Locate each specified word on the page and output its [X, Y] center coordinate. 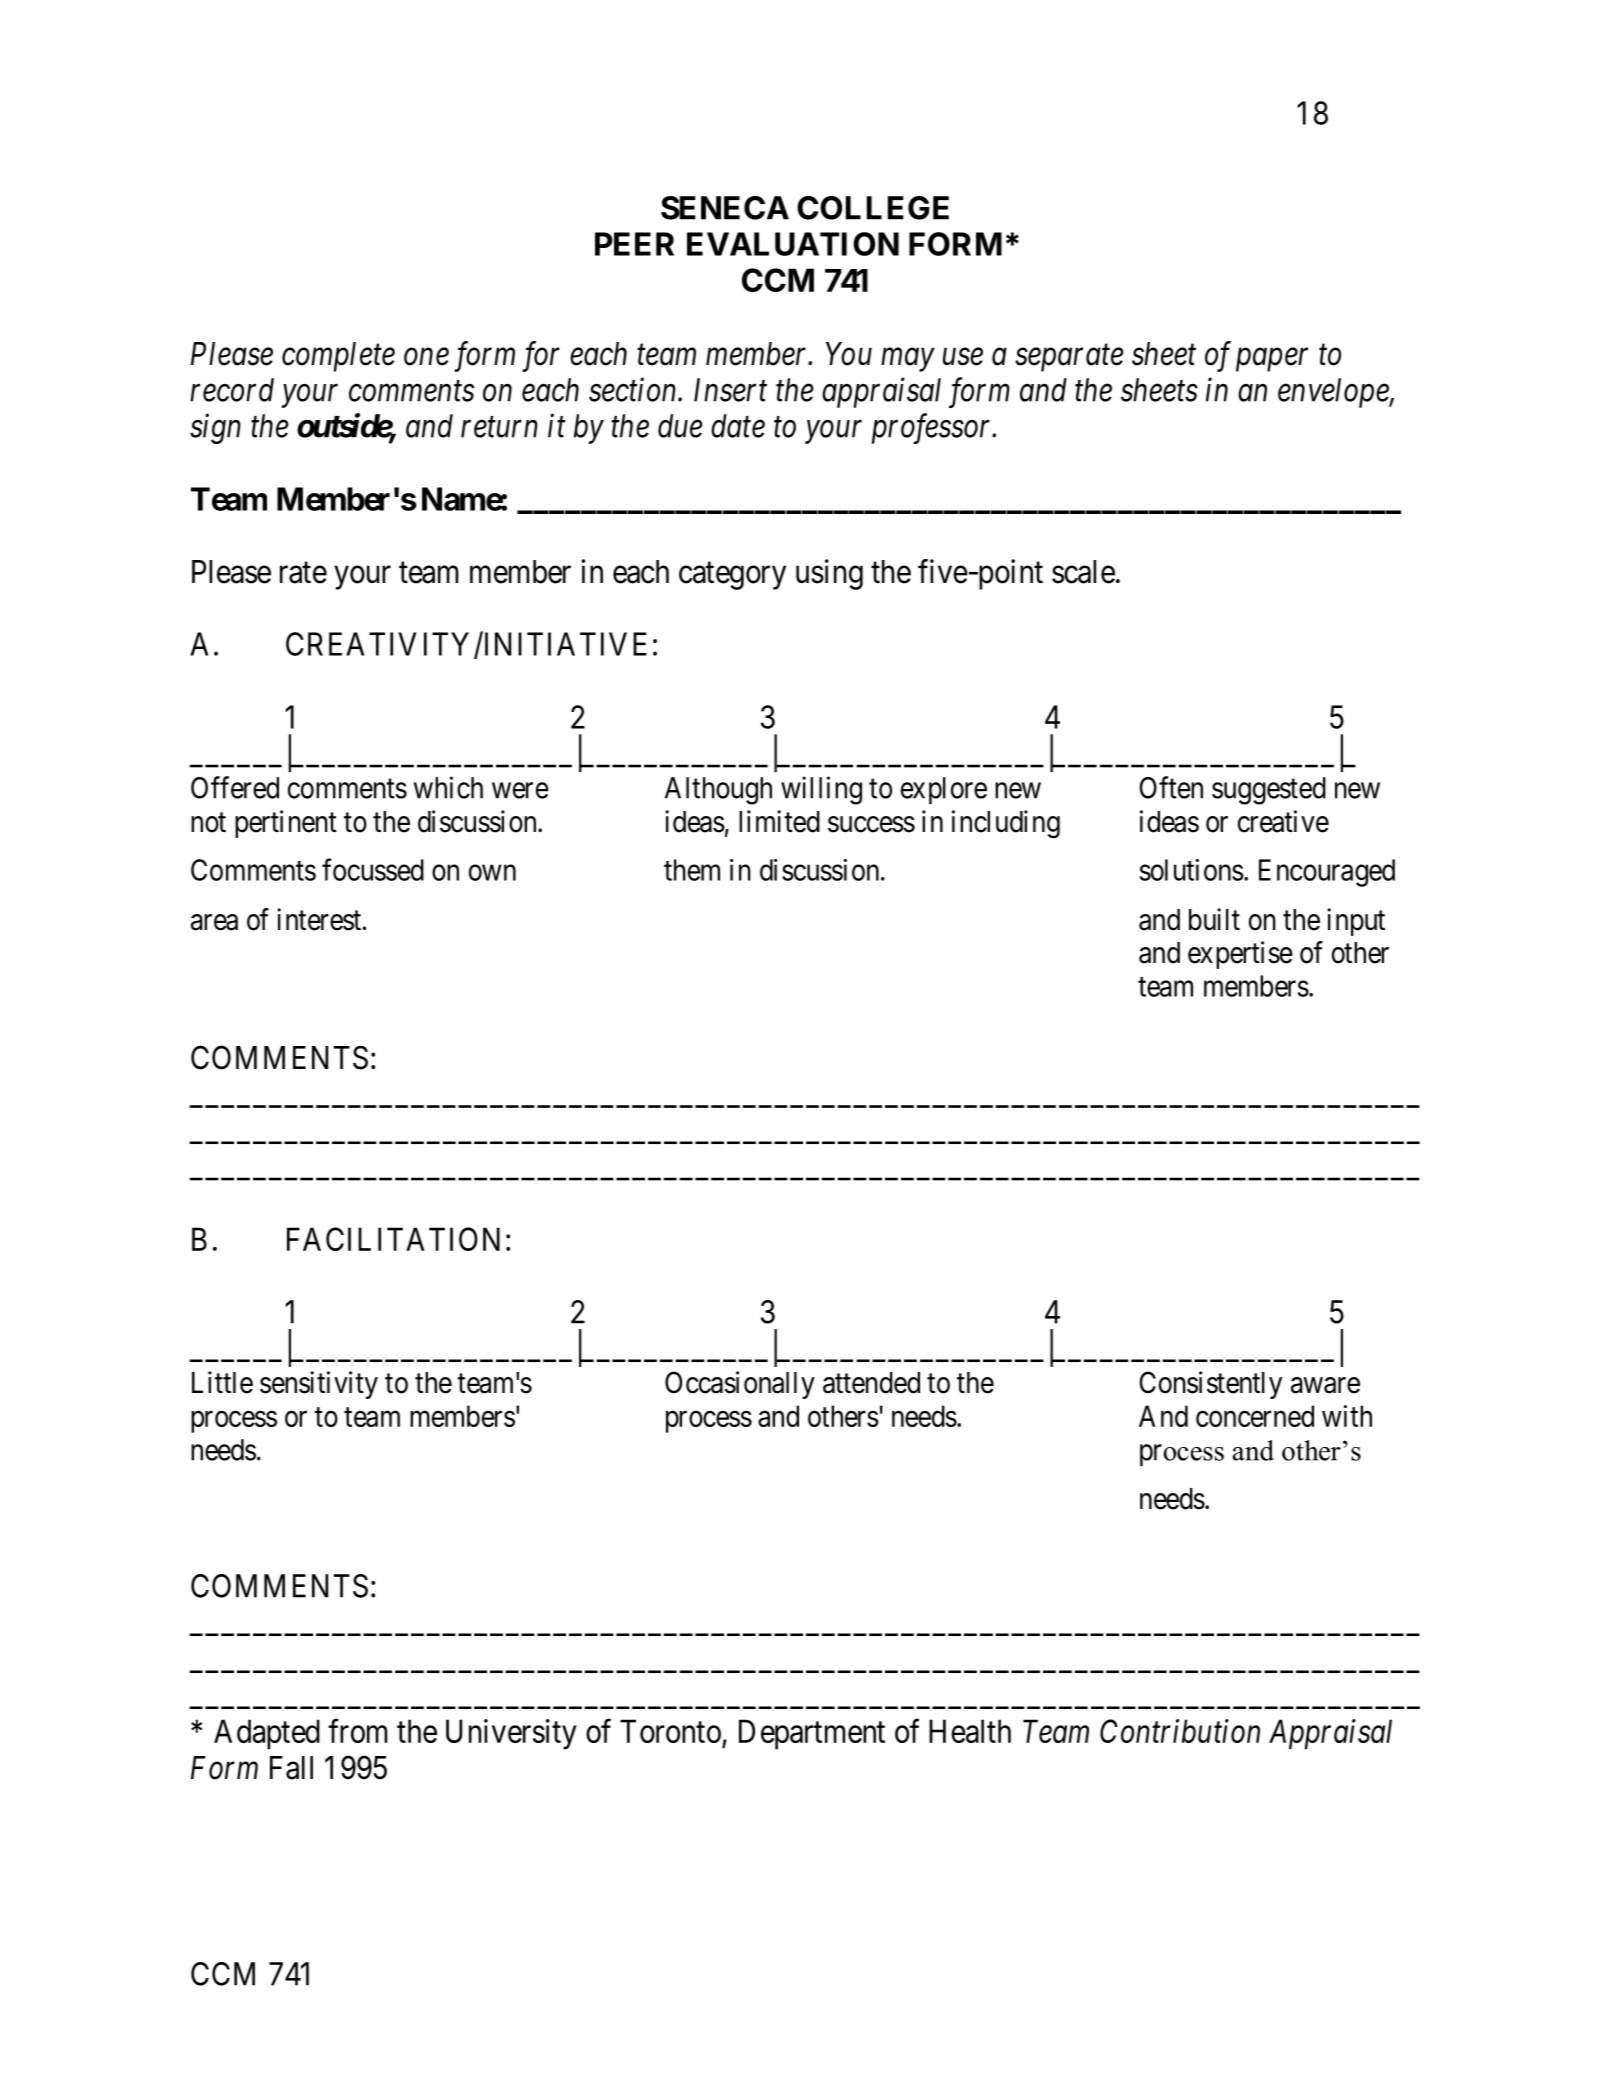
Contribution [1180, 1731]
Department [812, 1734]
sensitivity [319, 1385]
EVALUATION [793, 244]
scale [1083, 572]
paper [1272, 360]
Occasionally [740, 1385]
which [448, 787]
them [692, 870]
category [732, 576]
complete [338, 357]
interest [319, 919]
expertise [1240, 955]
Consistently [1210, 1385]
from [357, 1731]
